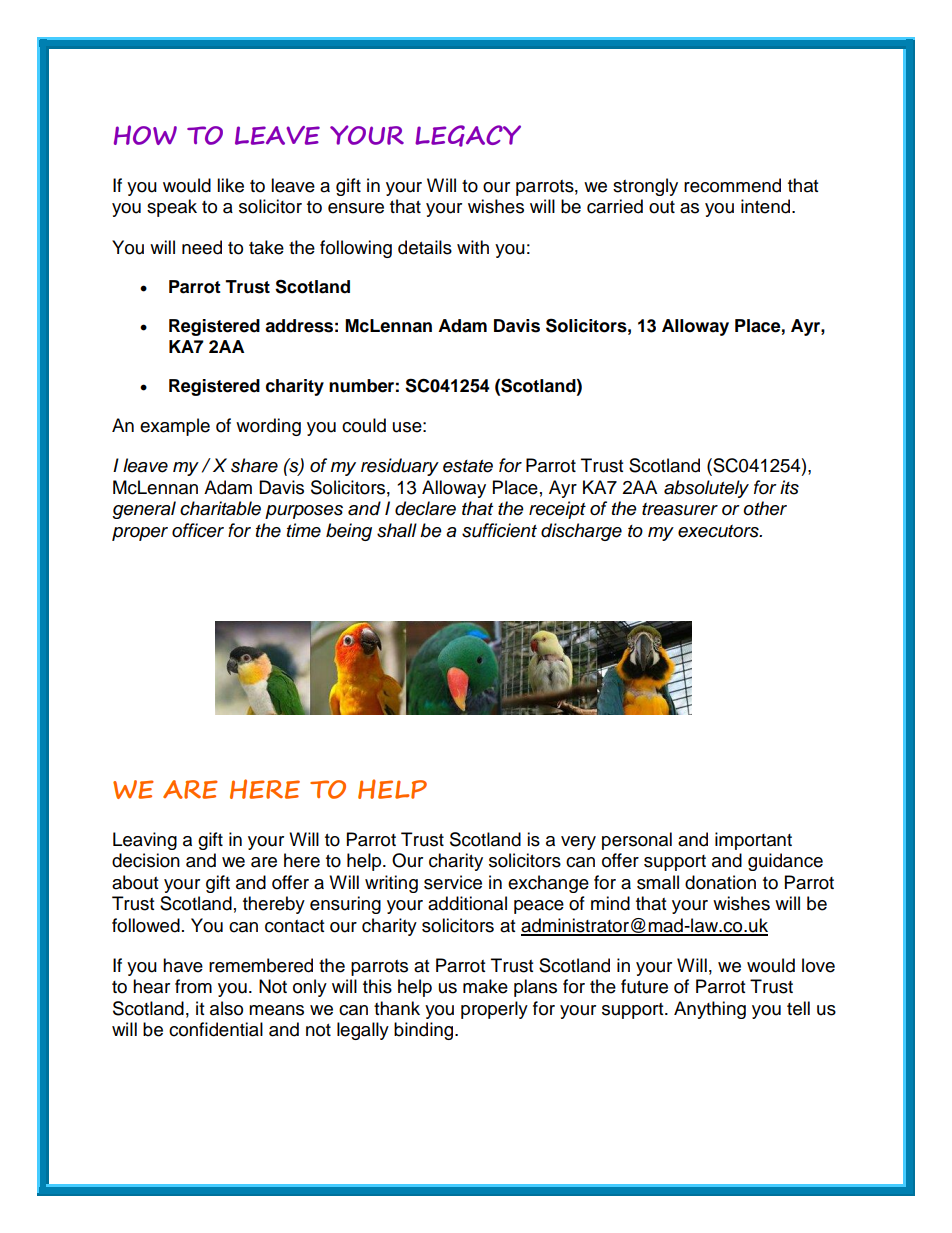 The image size is (952, 1233). Describe the element at coordinates (175, 427) in the screenshot. I see `example` at that location.
